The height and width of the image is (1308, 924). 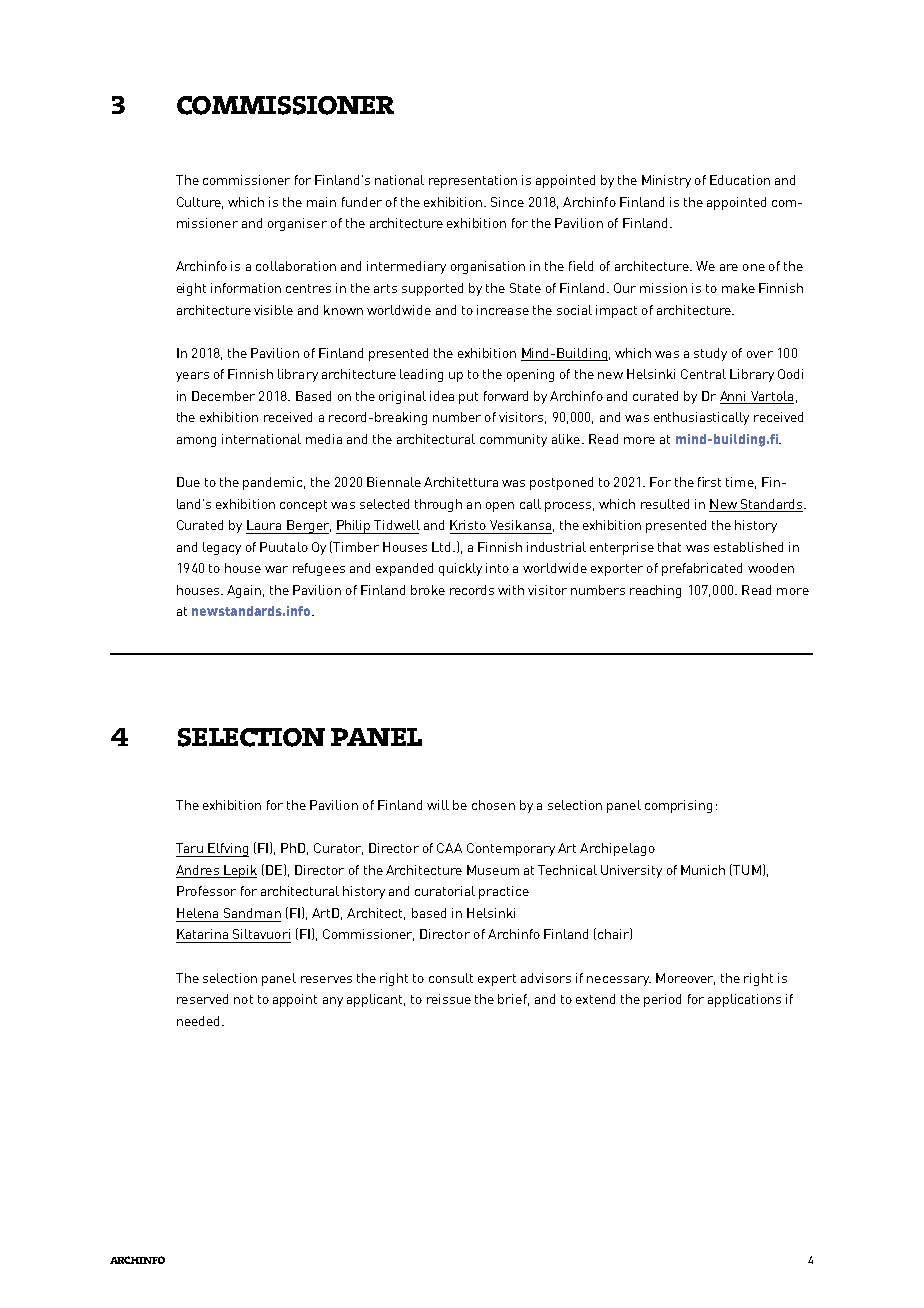 I want to click on prefabricated, so click(x=702, y=569).
